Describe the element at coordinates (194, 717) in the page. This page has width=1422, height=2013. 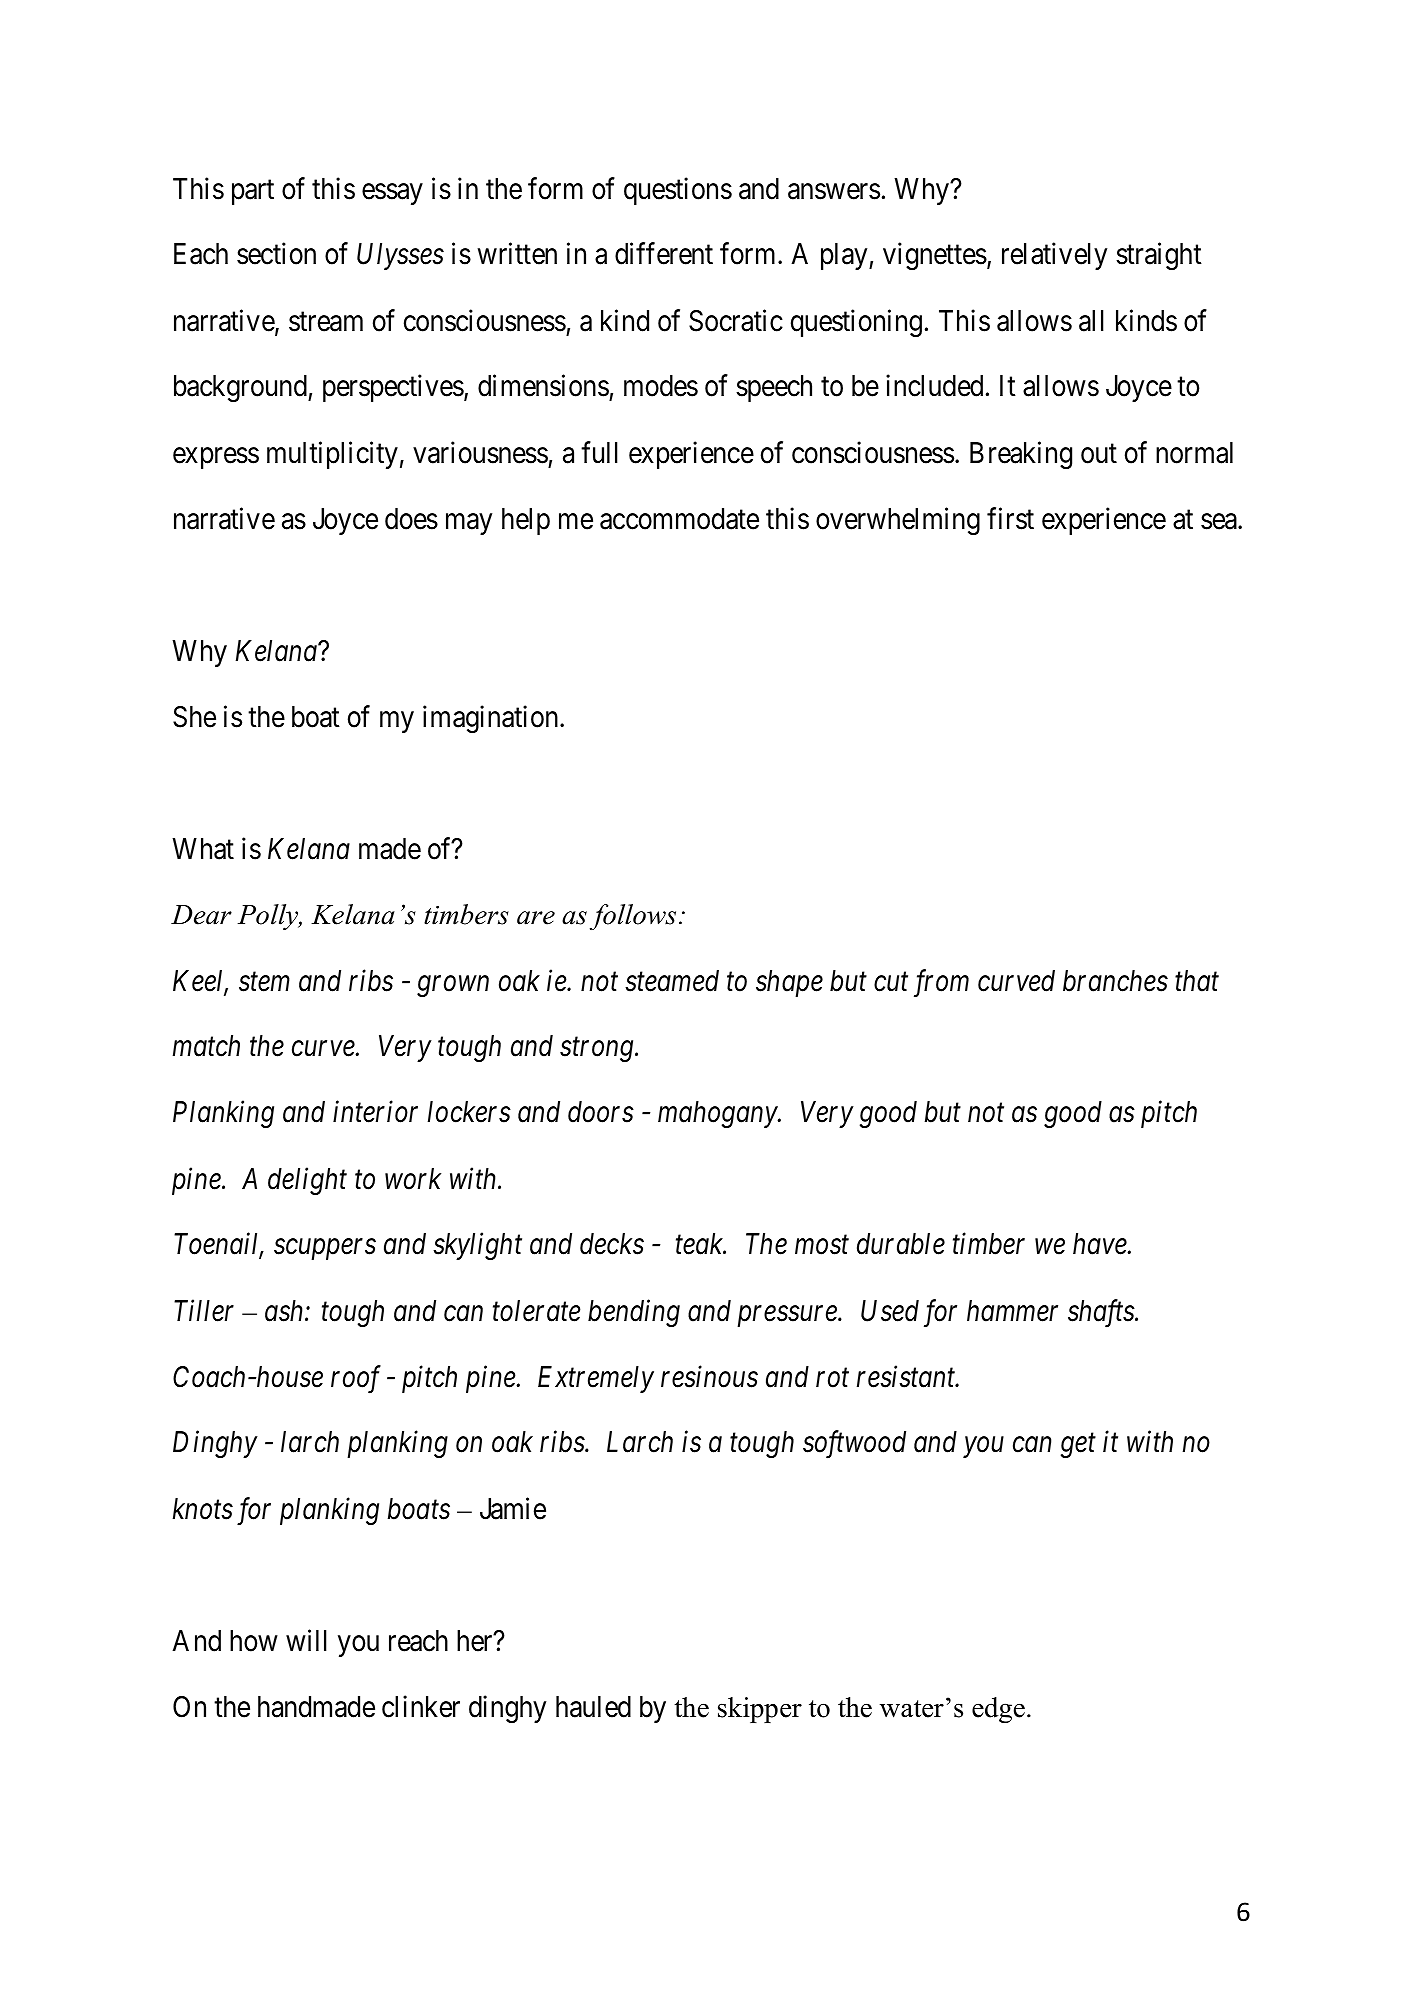
I see `She` at that location.
